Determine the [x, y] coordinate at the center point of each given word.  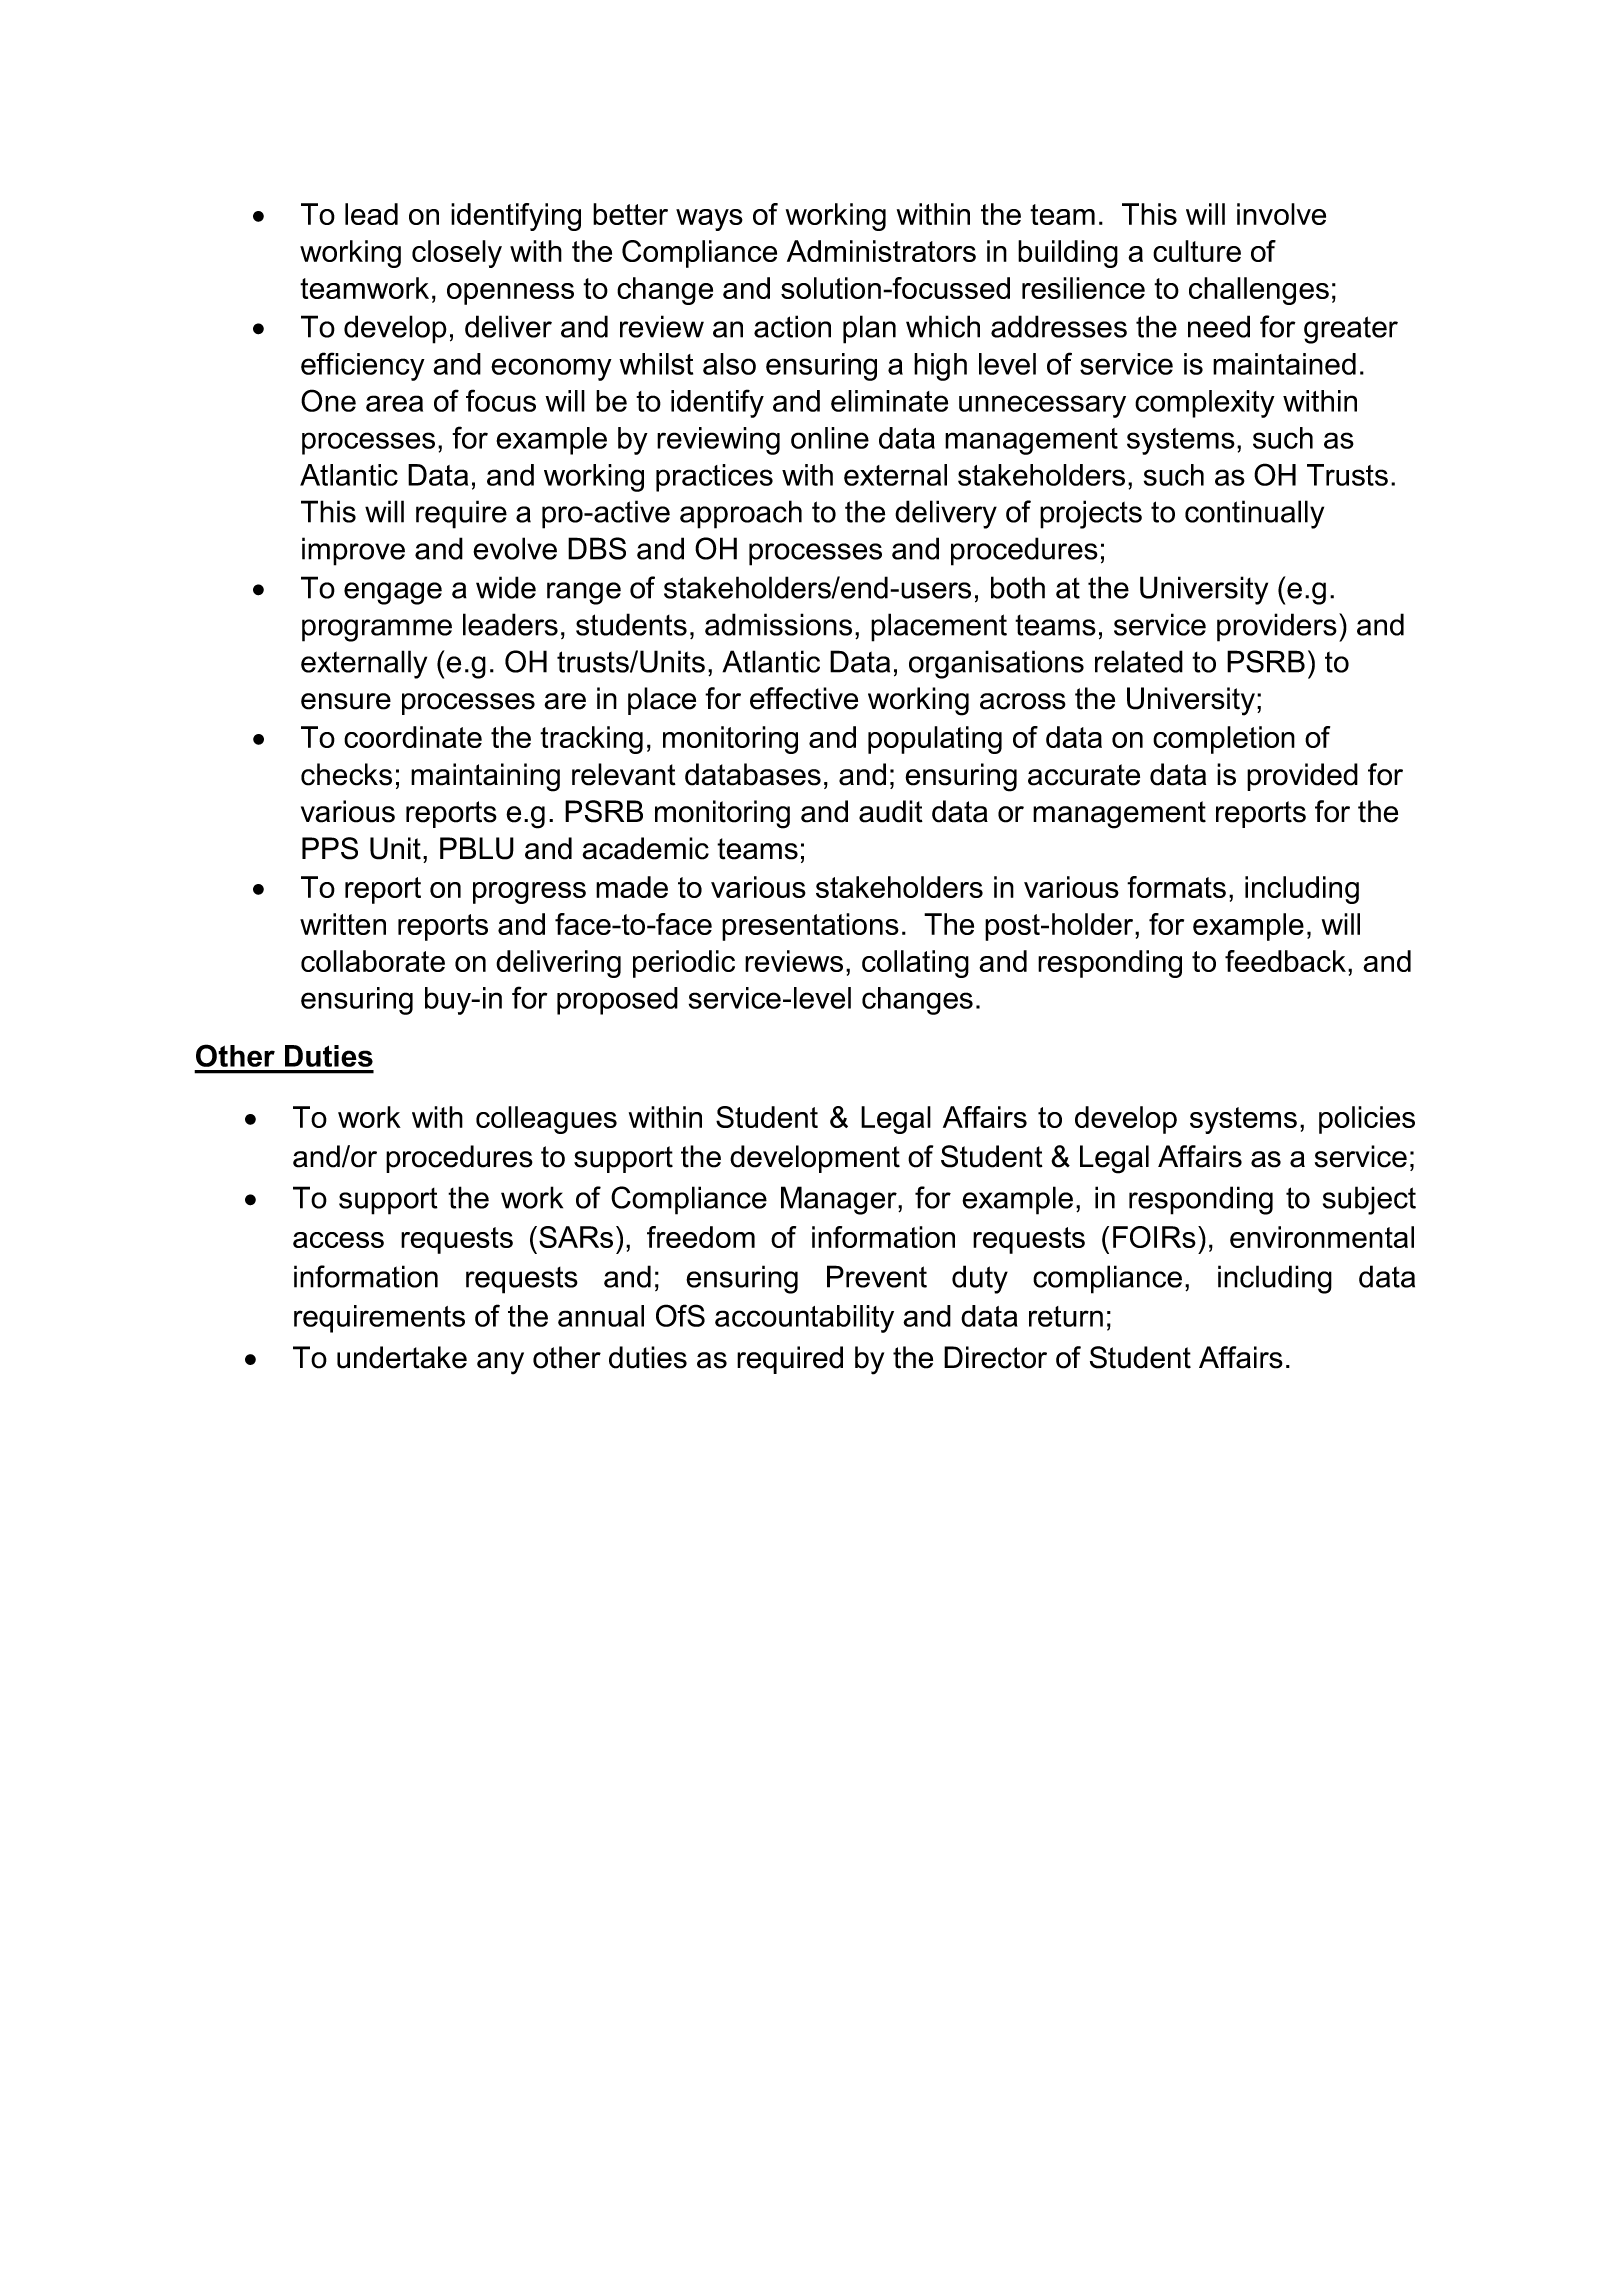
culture [1197, 251]
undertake [402, 1357]
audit [891, 811]
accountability [804, 1319]
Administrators [881, 251]
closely [457, 254]
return [1066, 1316]
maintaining [485, 777]
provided [1302, 777]
